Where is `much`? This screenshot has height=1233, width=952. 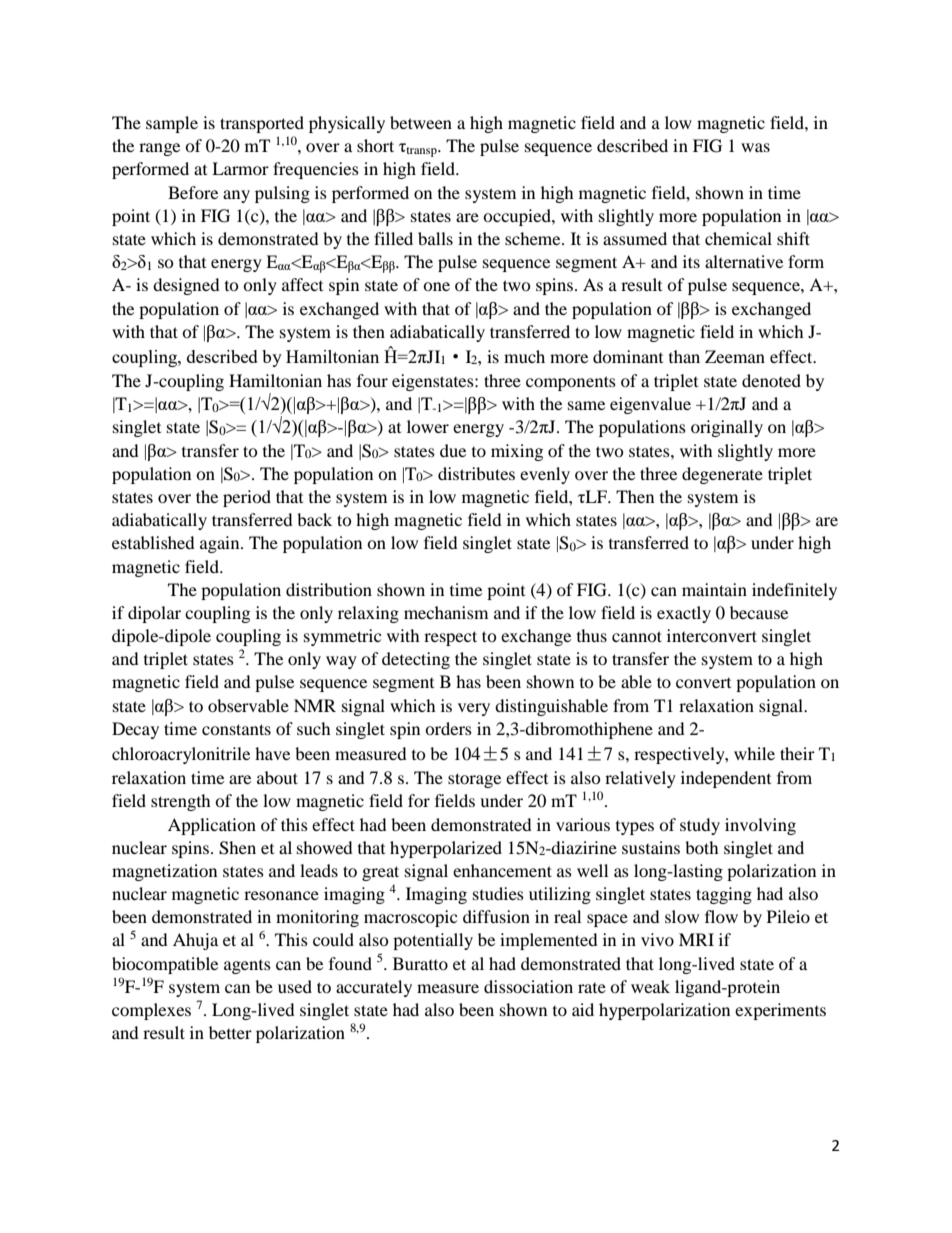 much is located at coordinates (524, 356).
